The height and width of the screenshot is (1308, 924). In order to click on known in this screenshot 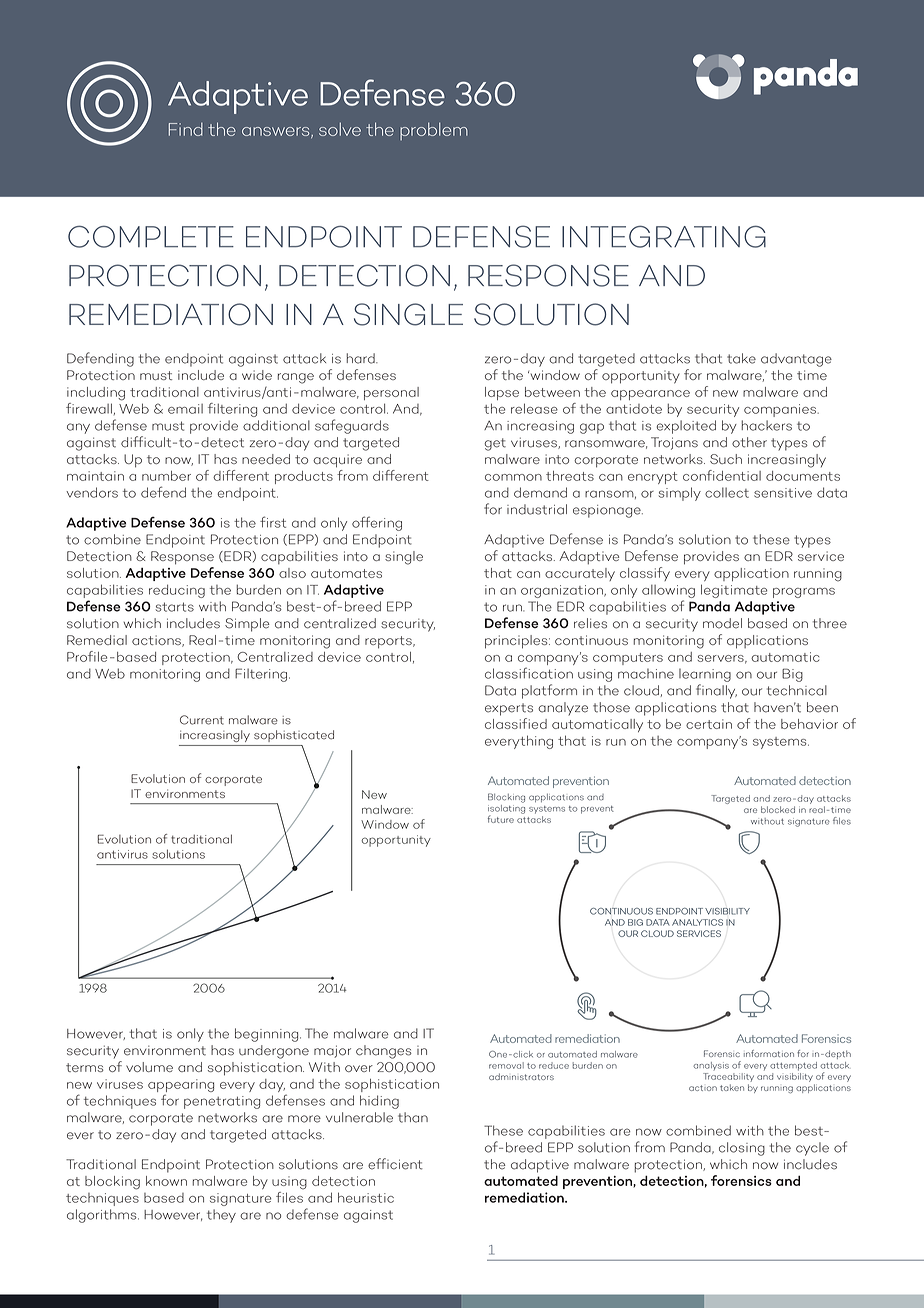, I will do `click(166, 1181)`.
